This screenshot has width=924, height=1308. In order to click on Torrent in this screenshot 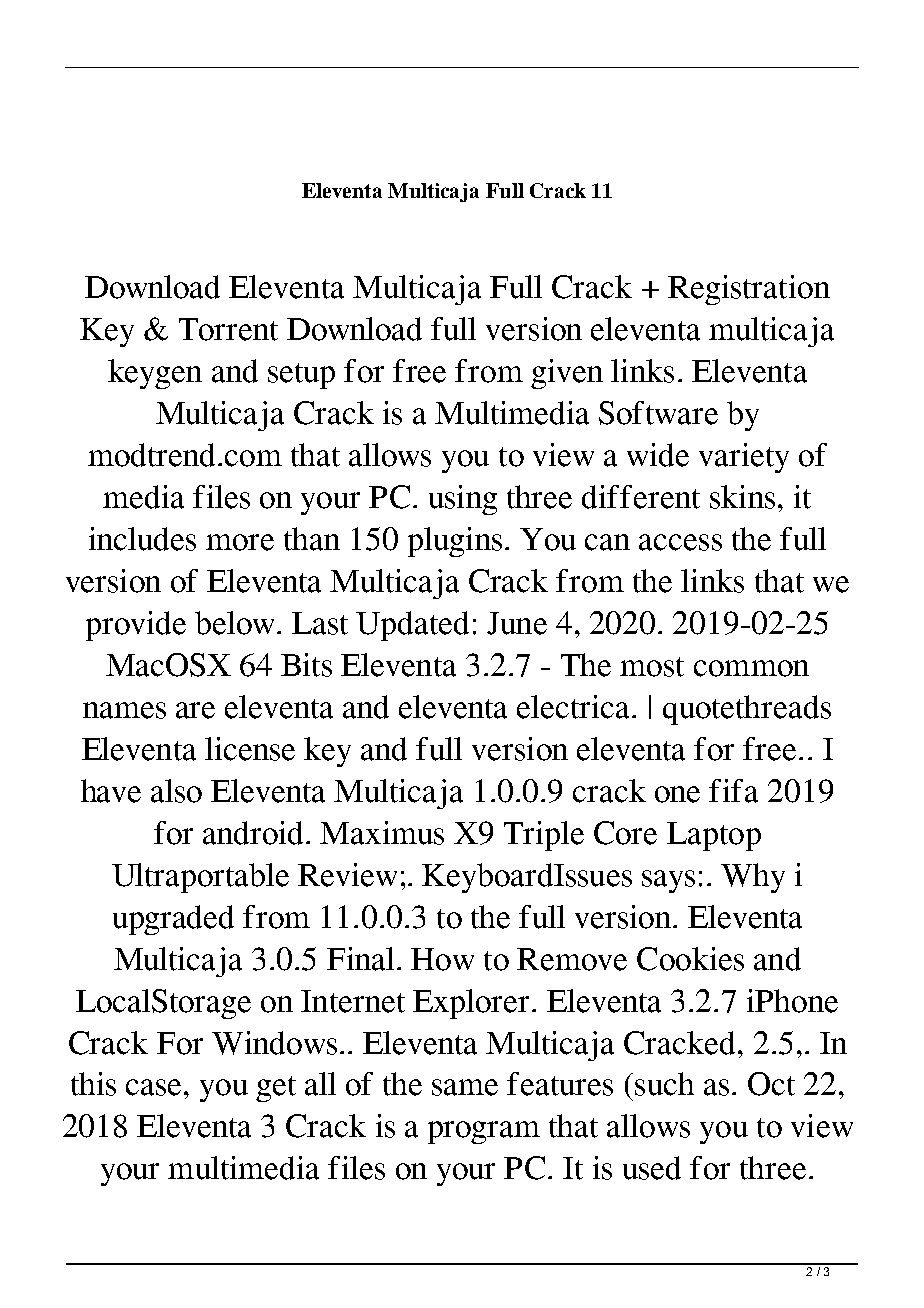, I will do `click(228, 329)`.
